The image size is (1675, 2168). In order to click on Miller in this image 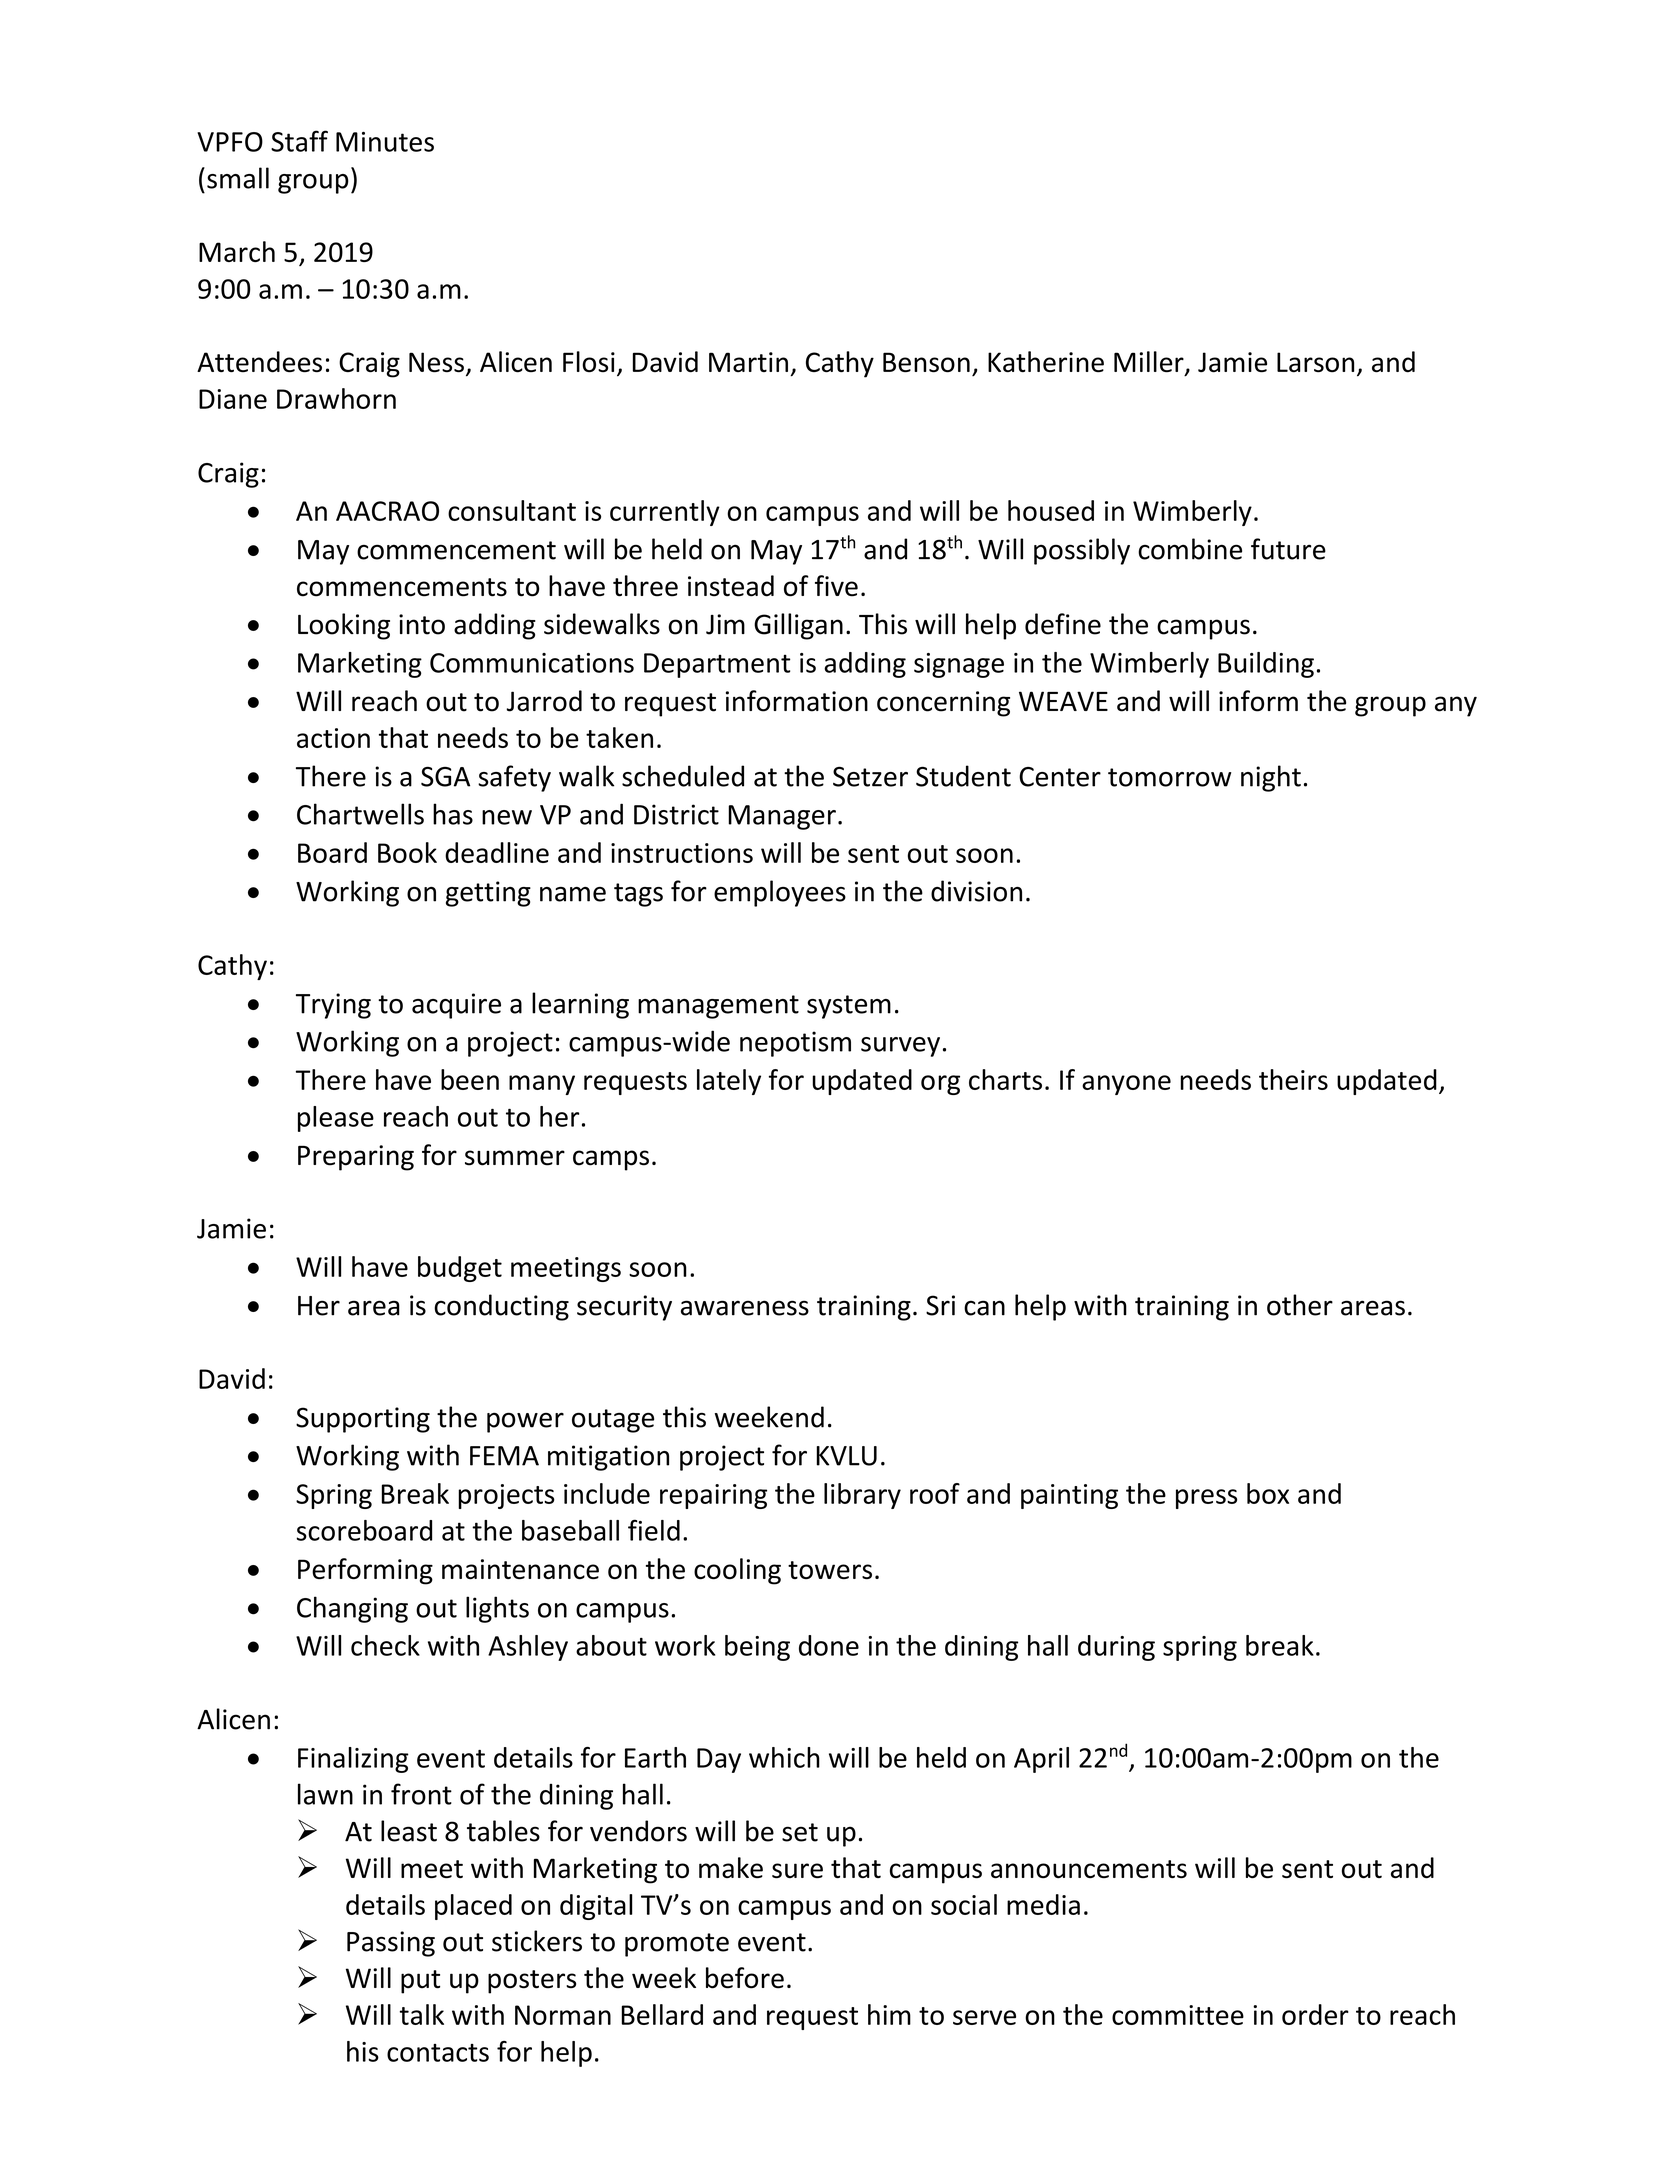, I will do `click(1150, 363)`.
